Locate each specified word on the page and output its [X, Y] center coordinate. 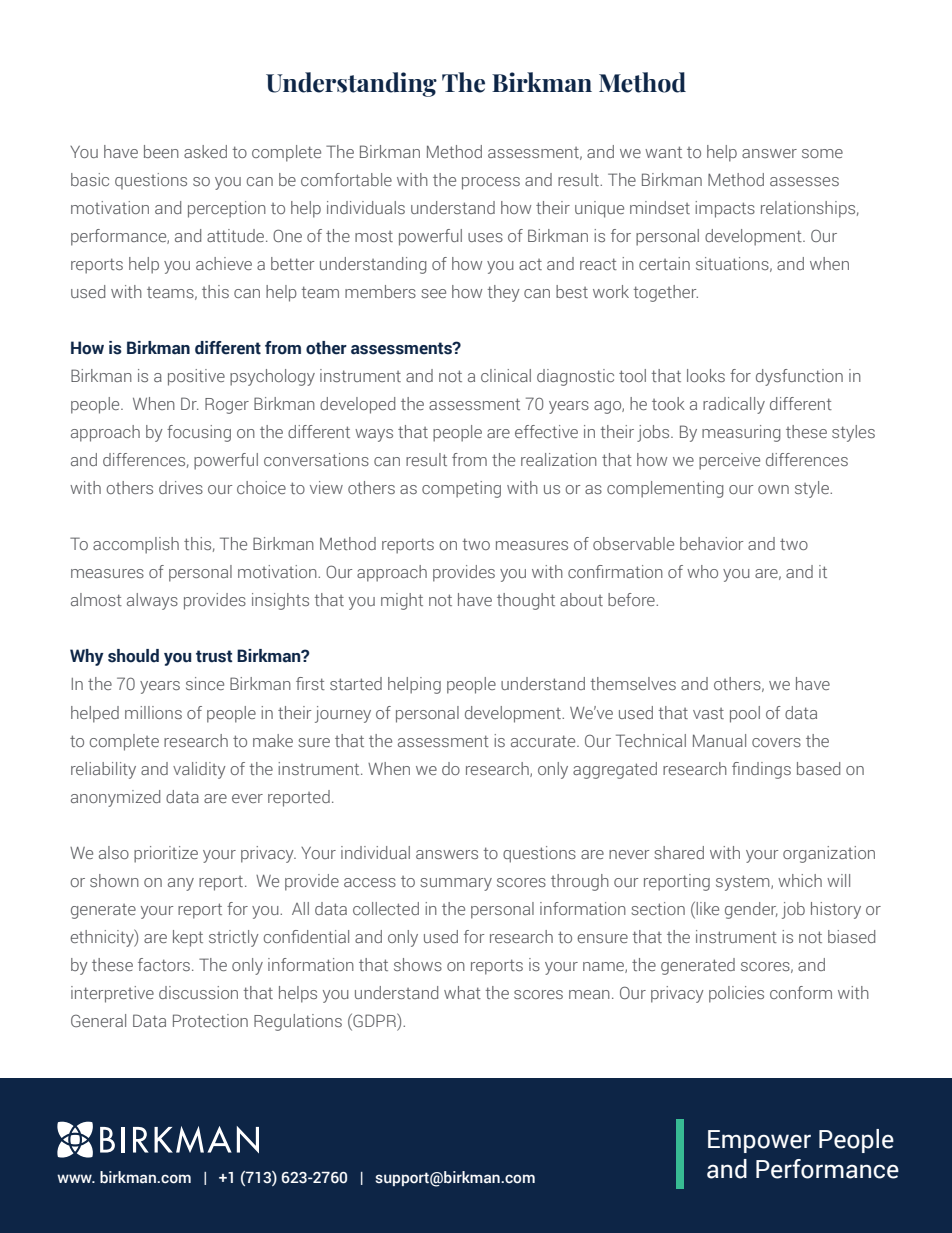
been [161, 151]
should [133, 656]
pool [745, 714]
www [75, 1178]
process [491, 183]
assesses [804, 181]
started [356, 683]
